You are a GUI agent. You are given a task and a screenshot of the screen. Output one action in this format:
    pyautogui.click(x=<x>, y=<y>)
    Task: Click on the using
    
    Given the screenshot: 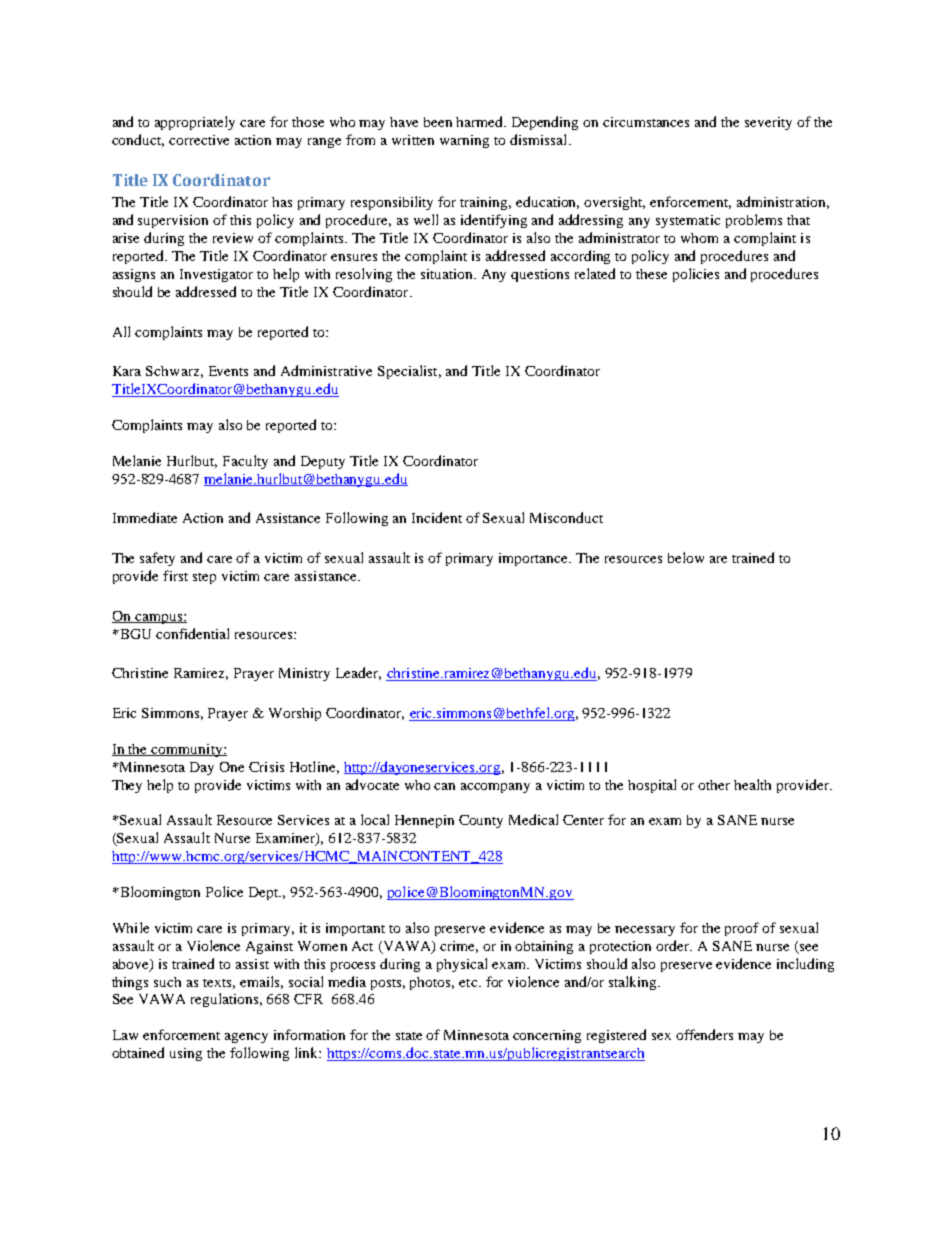 What is the action you would take?
    pyautogui.click(x=186, y=1054)
